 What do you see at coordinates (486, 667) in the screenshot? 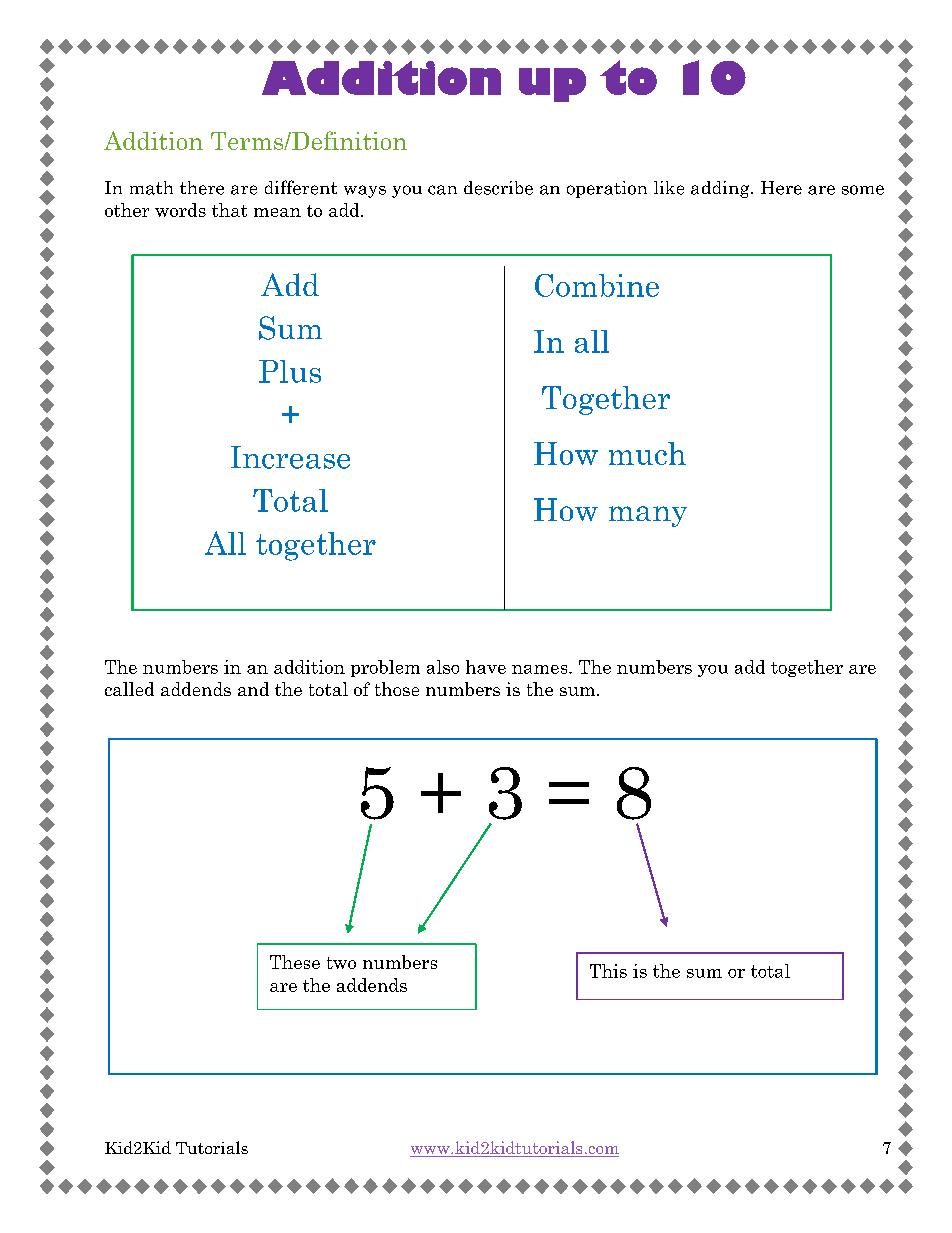
I see `have` at bounding box center [486, 667].
